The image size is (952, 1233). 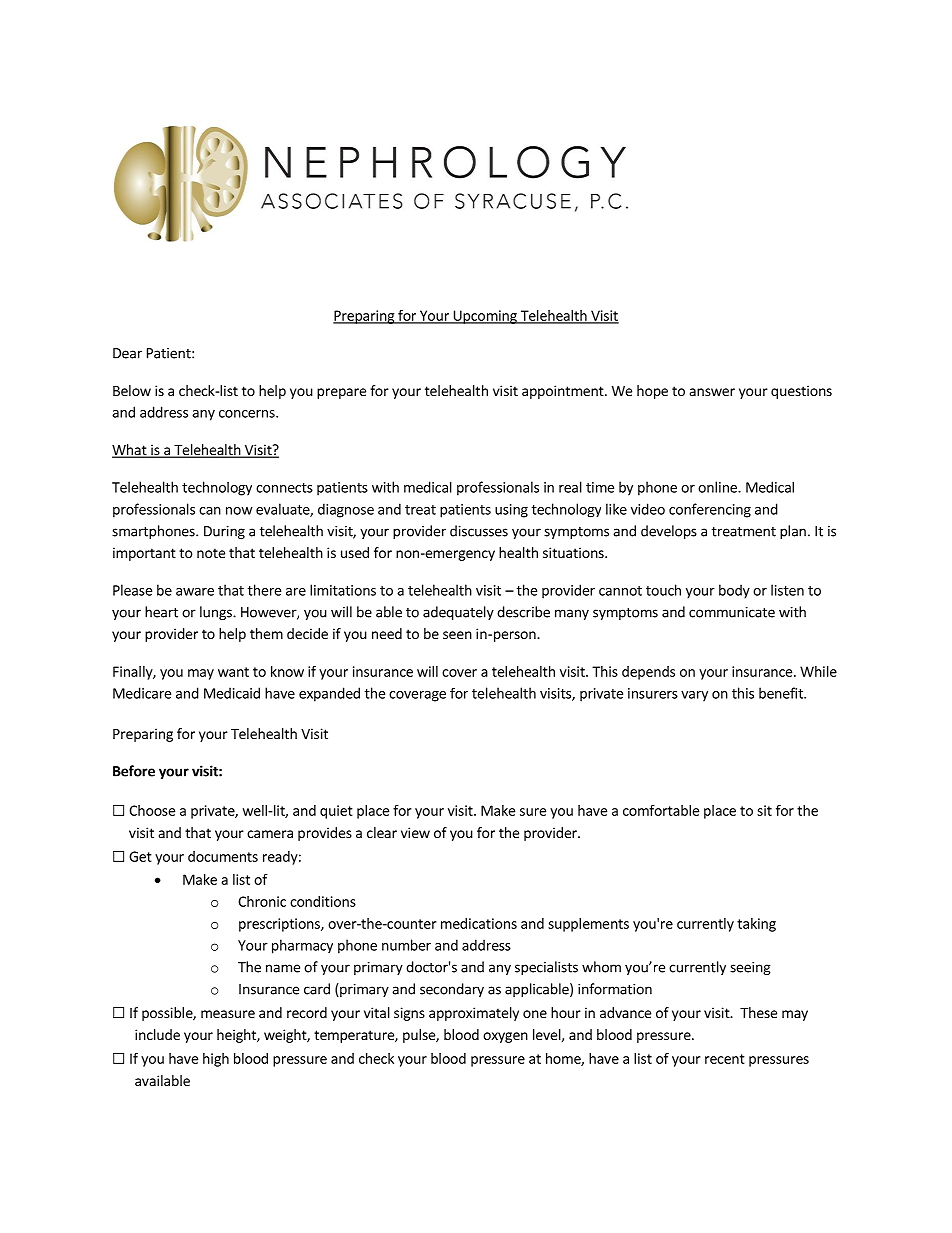 What do you see at coordinates (134, 771) in the document?
I see `Before` at bounding box center [134, 771].
